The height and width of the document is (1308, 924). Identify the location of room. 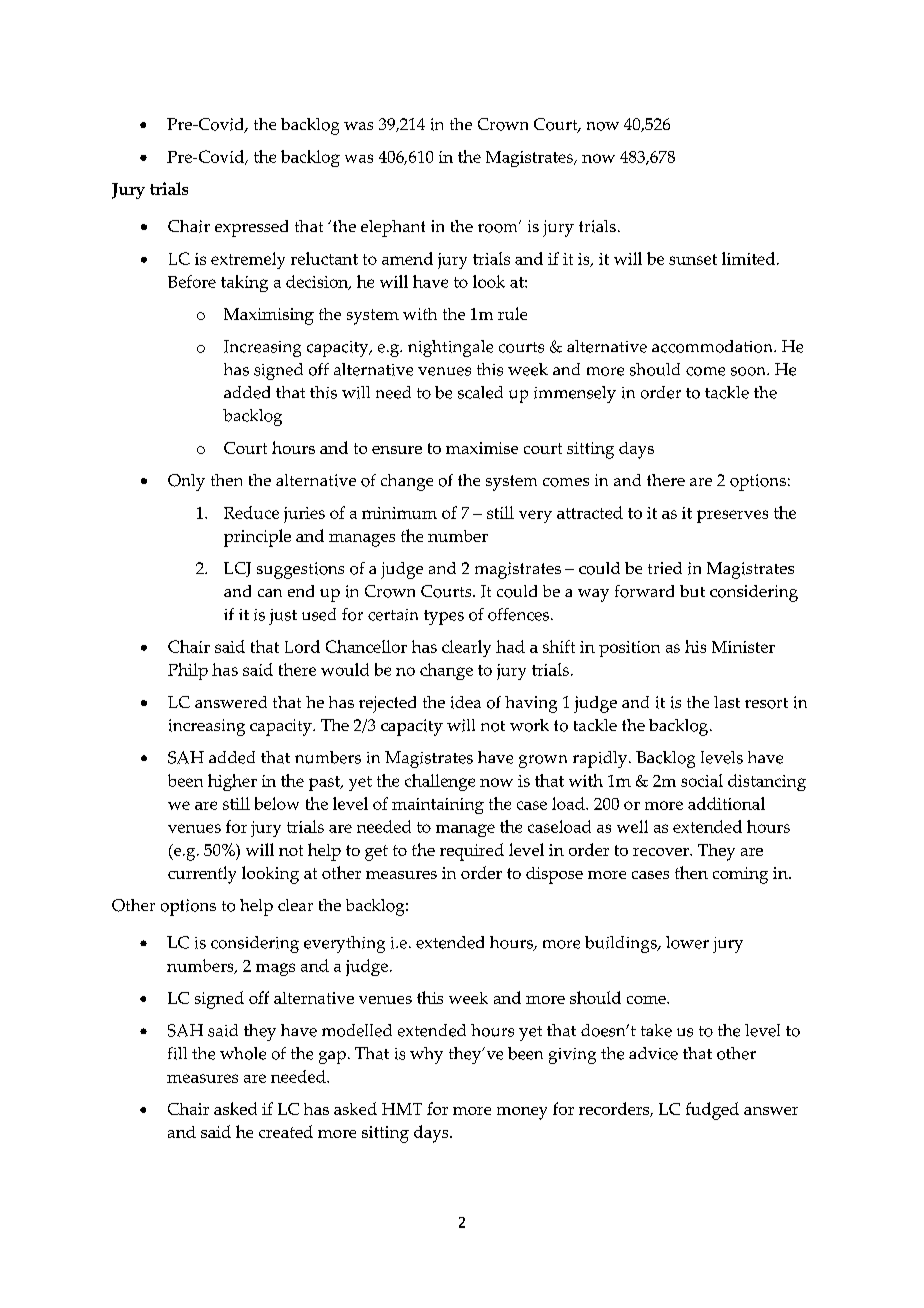
(499, 227).
